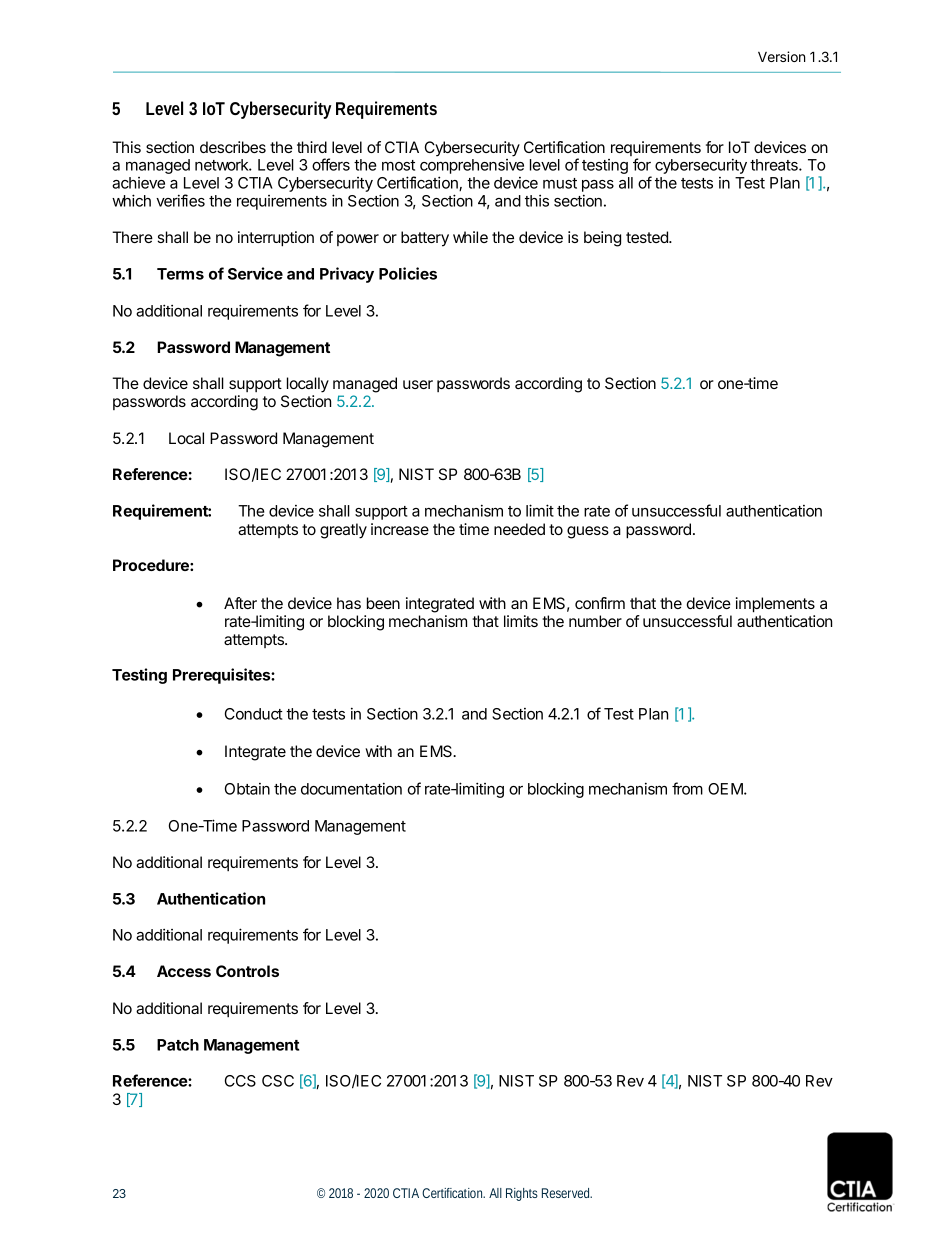  Describe the element at coordinates (351, 788) in the screenshot. I see `documentation` at that location.
